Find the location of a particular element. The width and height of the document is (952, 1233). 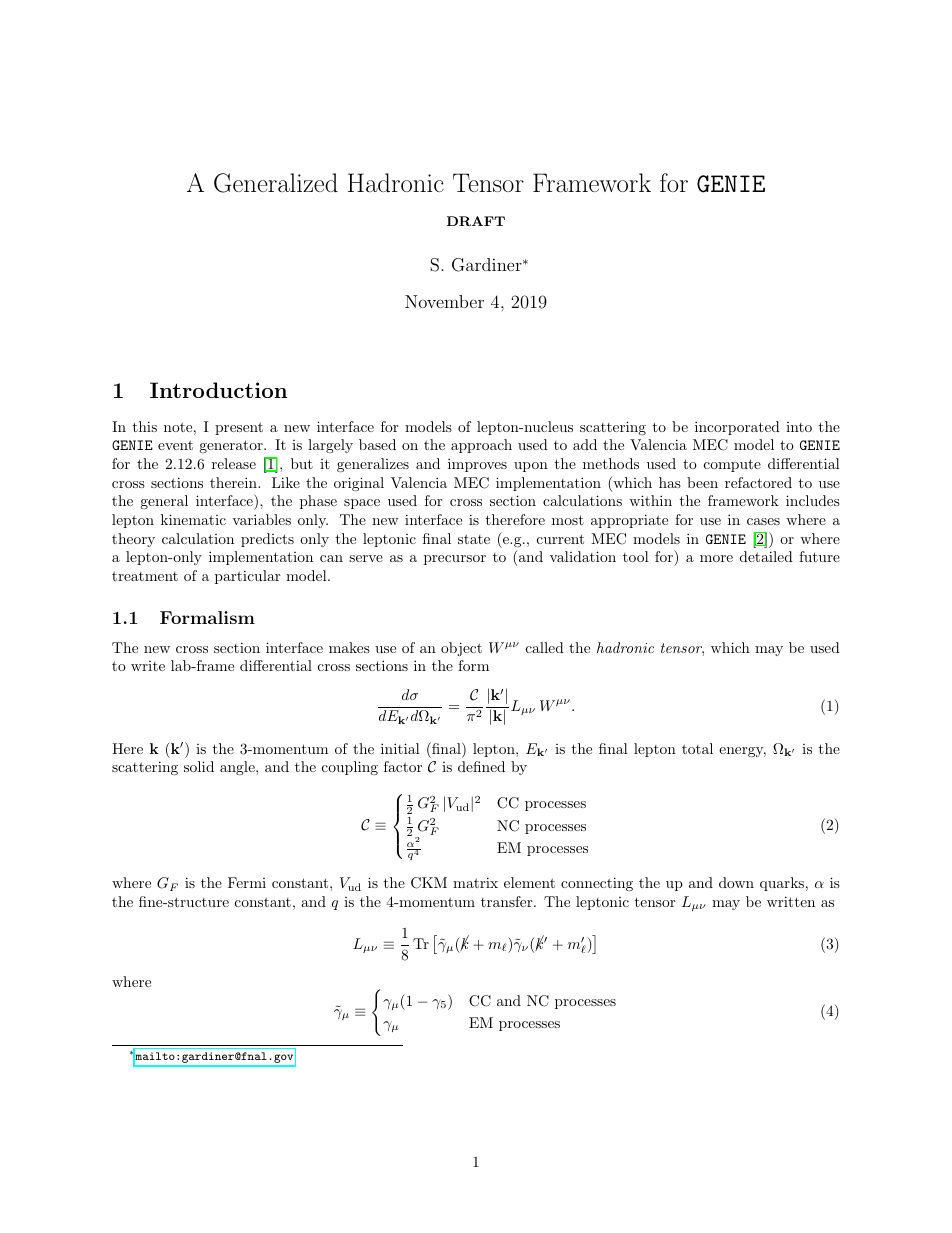

precursor is located at coordinates (455, 560).
